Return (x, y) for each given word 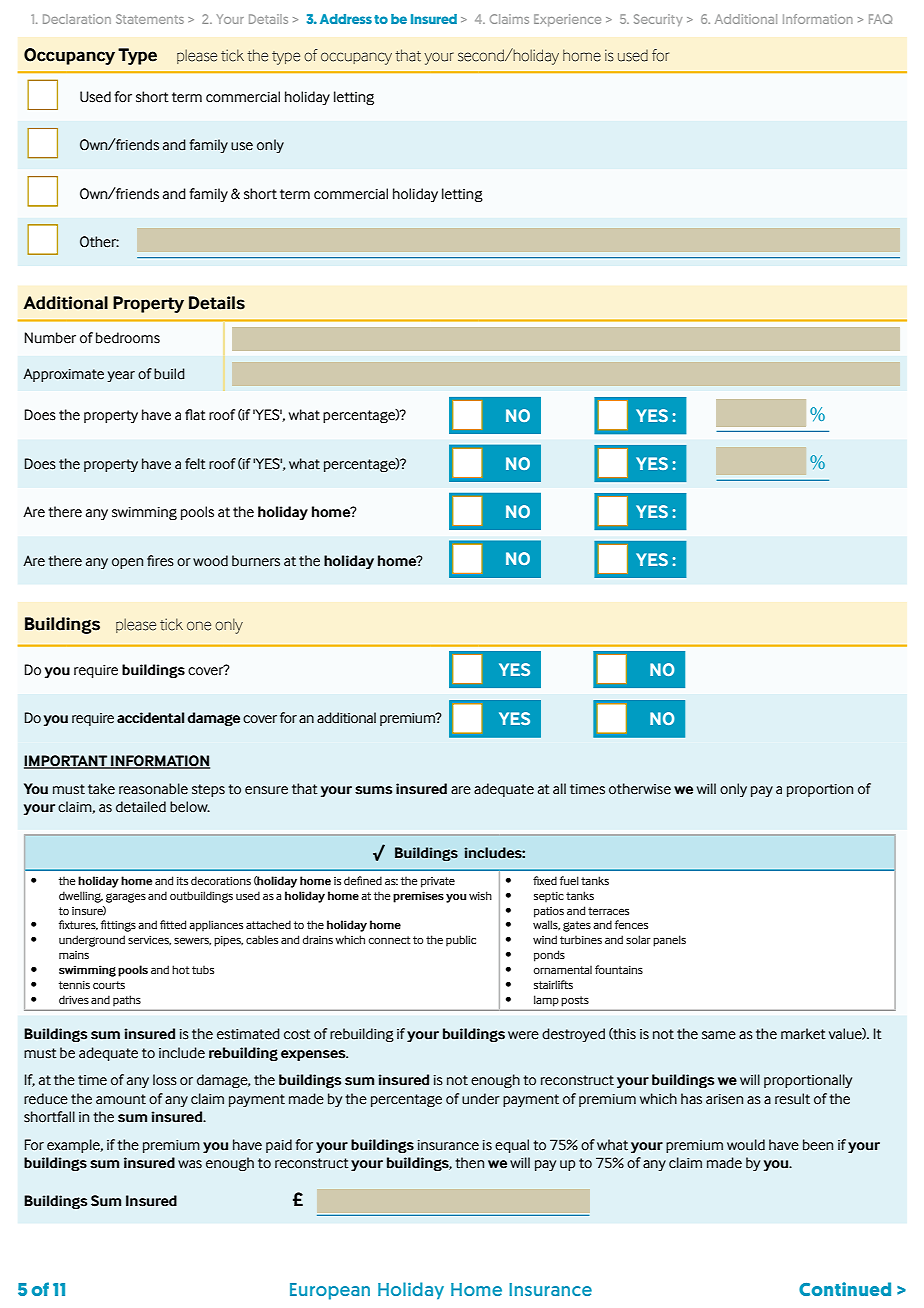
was (190, 1164)
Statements (150, 19)
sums (373, 790)
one (199, 626)
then (469, 1163)
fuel (569, 880)
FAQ (880, 19)
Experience (567, 20)
